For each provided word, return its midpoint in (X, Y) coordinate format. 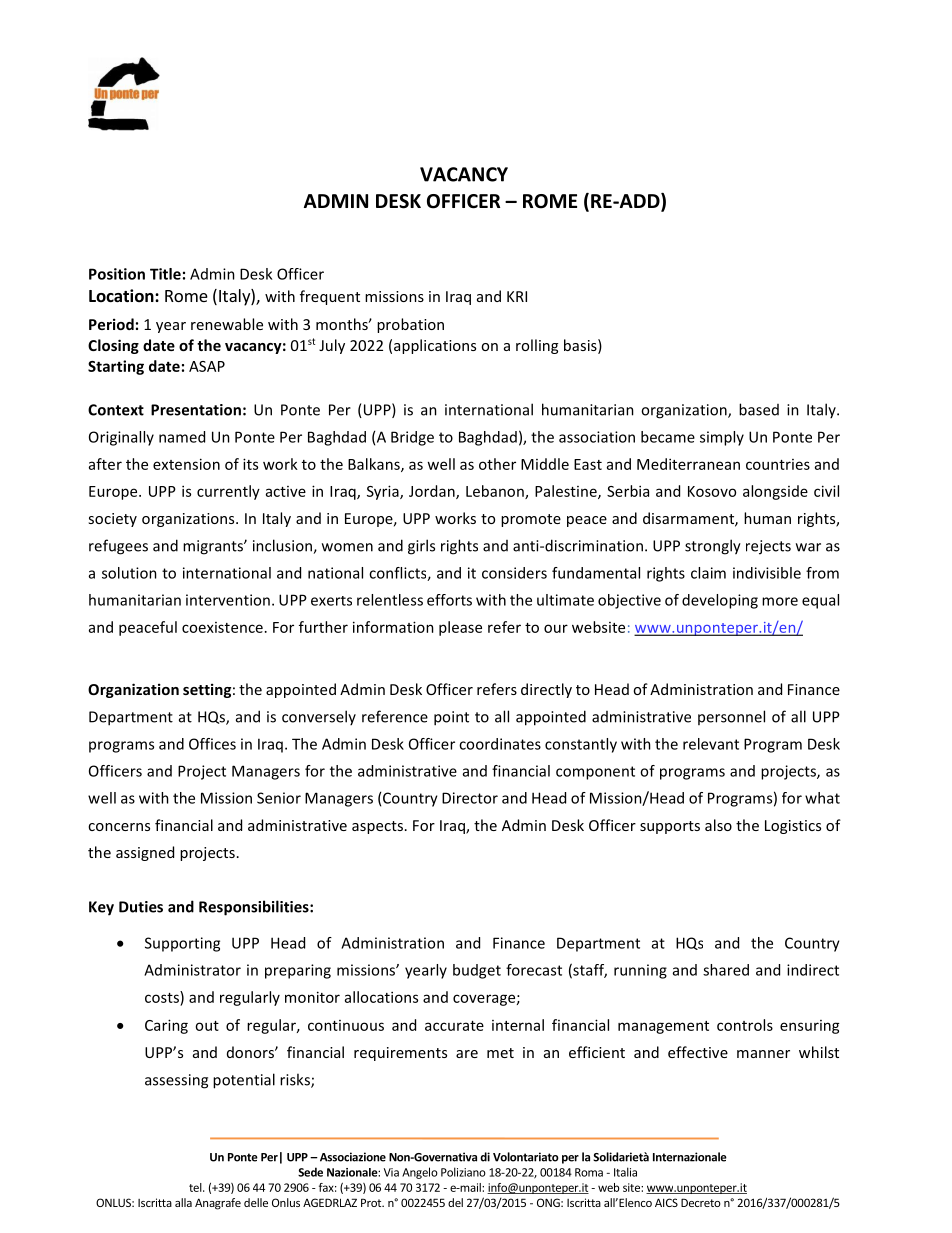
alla (183, 1202)
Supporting (182, 944)
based (759, 409)
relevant (711, 744)
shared (726, 970)
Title (165, 274)
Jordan (433, 492)
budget (477, 971)
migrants (214, 547)
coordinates (500, 744)
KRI (517, 296)
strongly (713, 547)
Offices (212, 744)
